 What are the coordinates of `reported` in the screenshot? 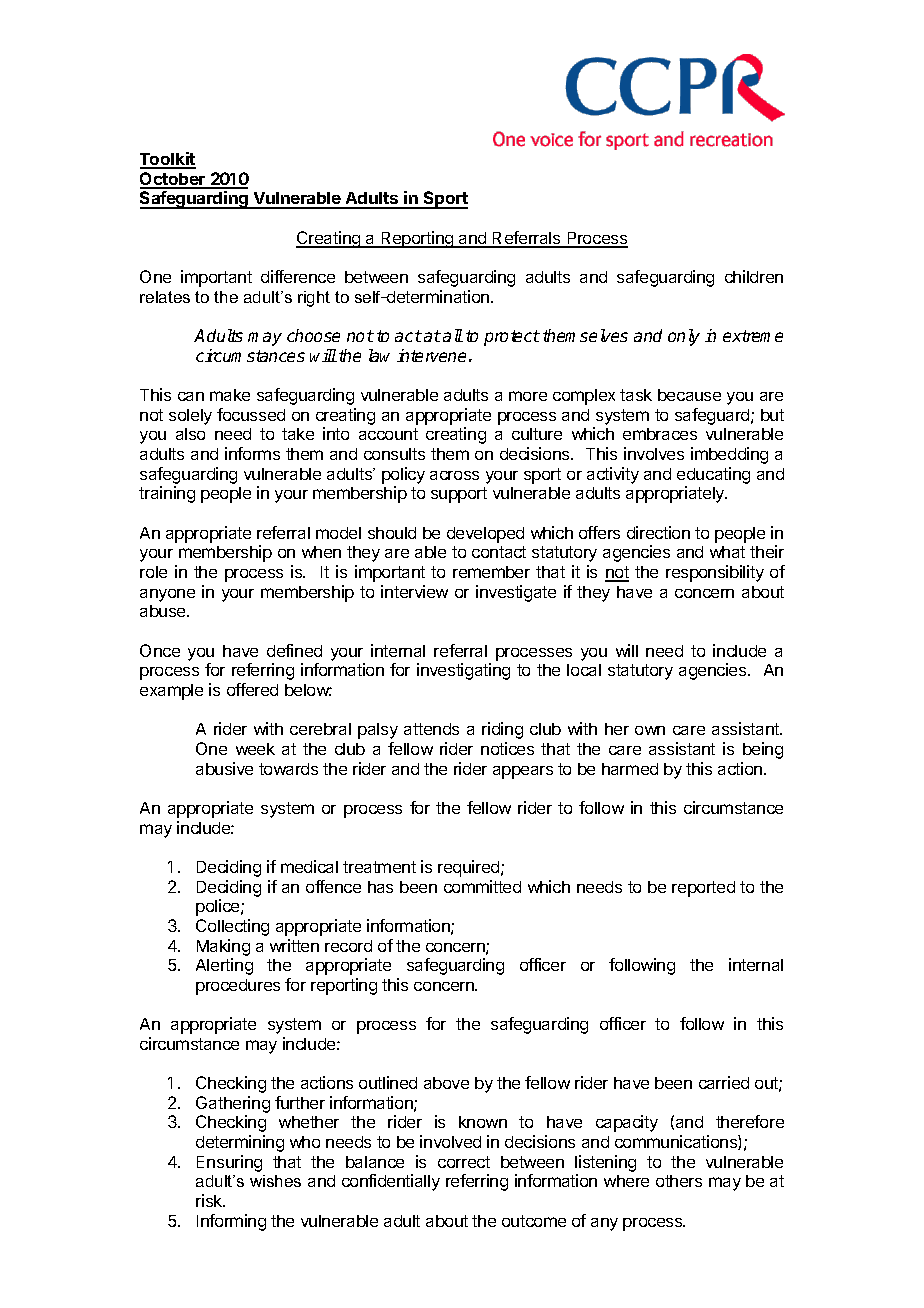 It's located at (703, 889).
